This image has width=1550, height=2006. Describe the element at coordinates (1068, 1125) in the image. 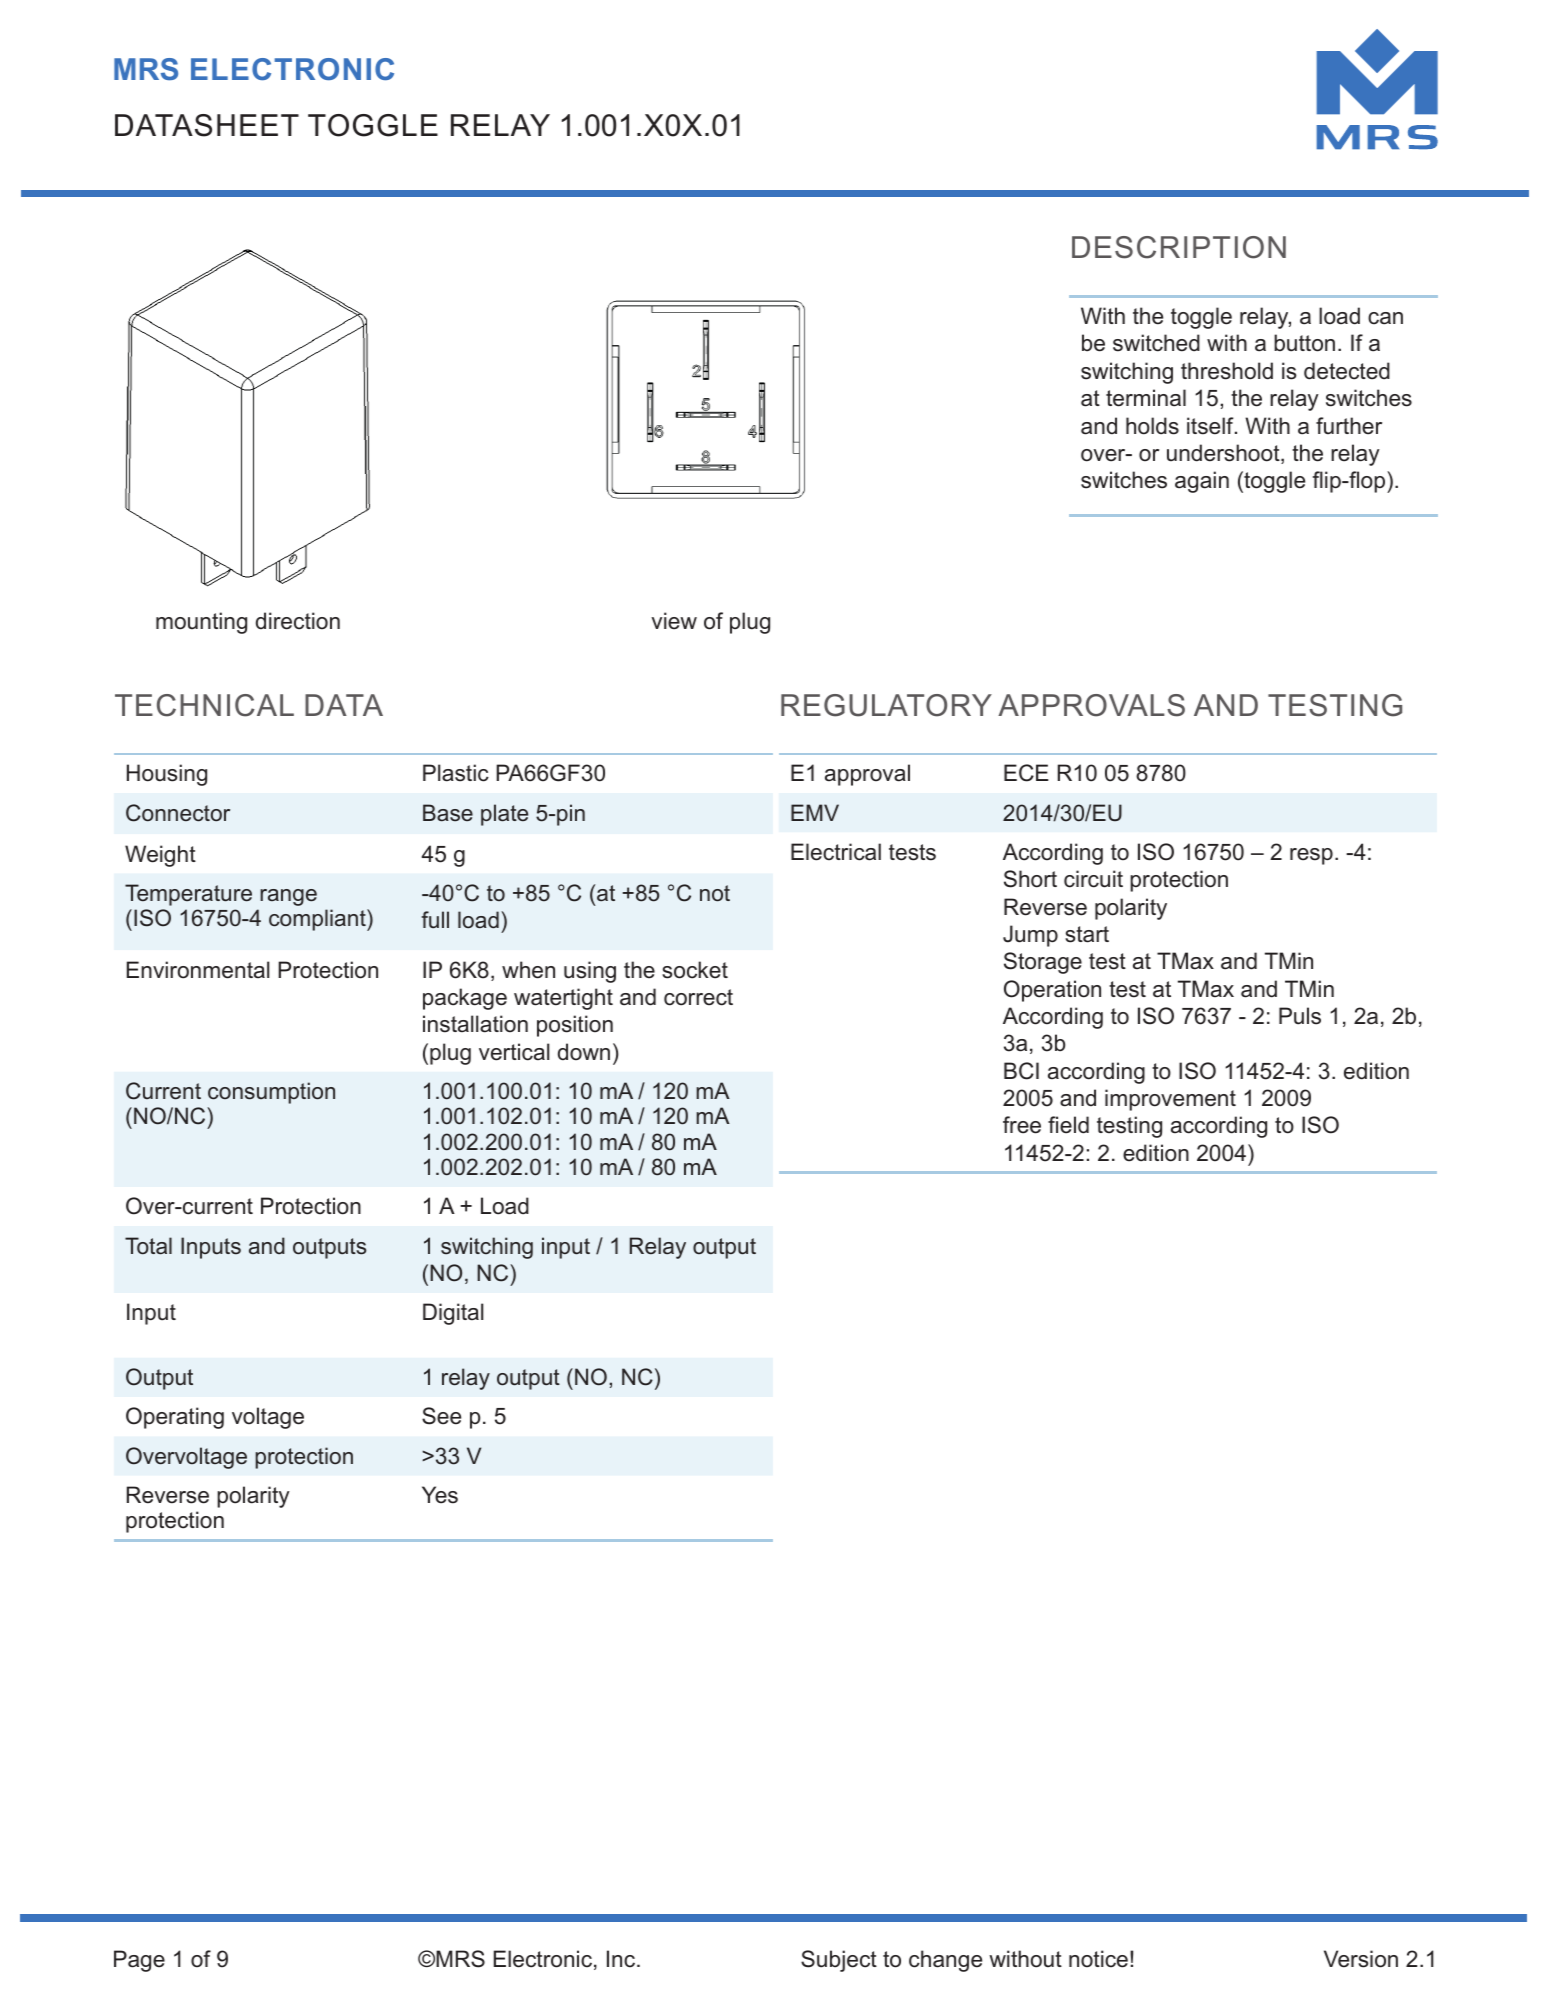

I see `field` at that location.
